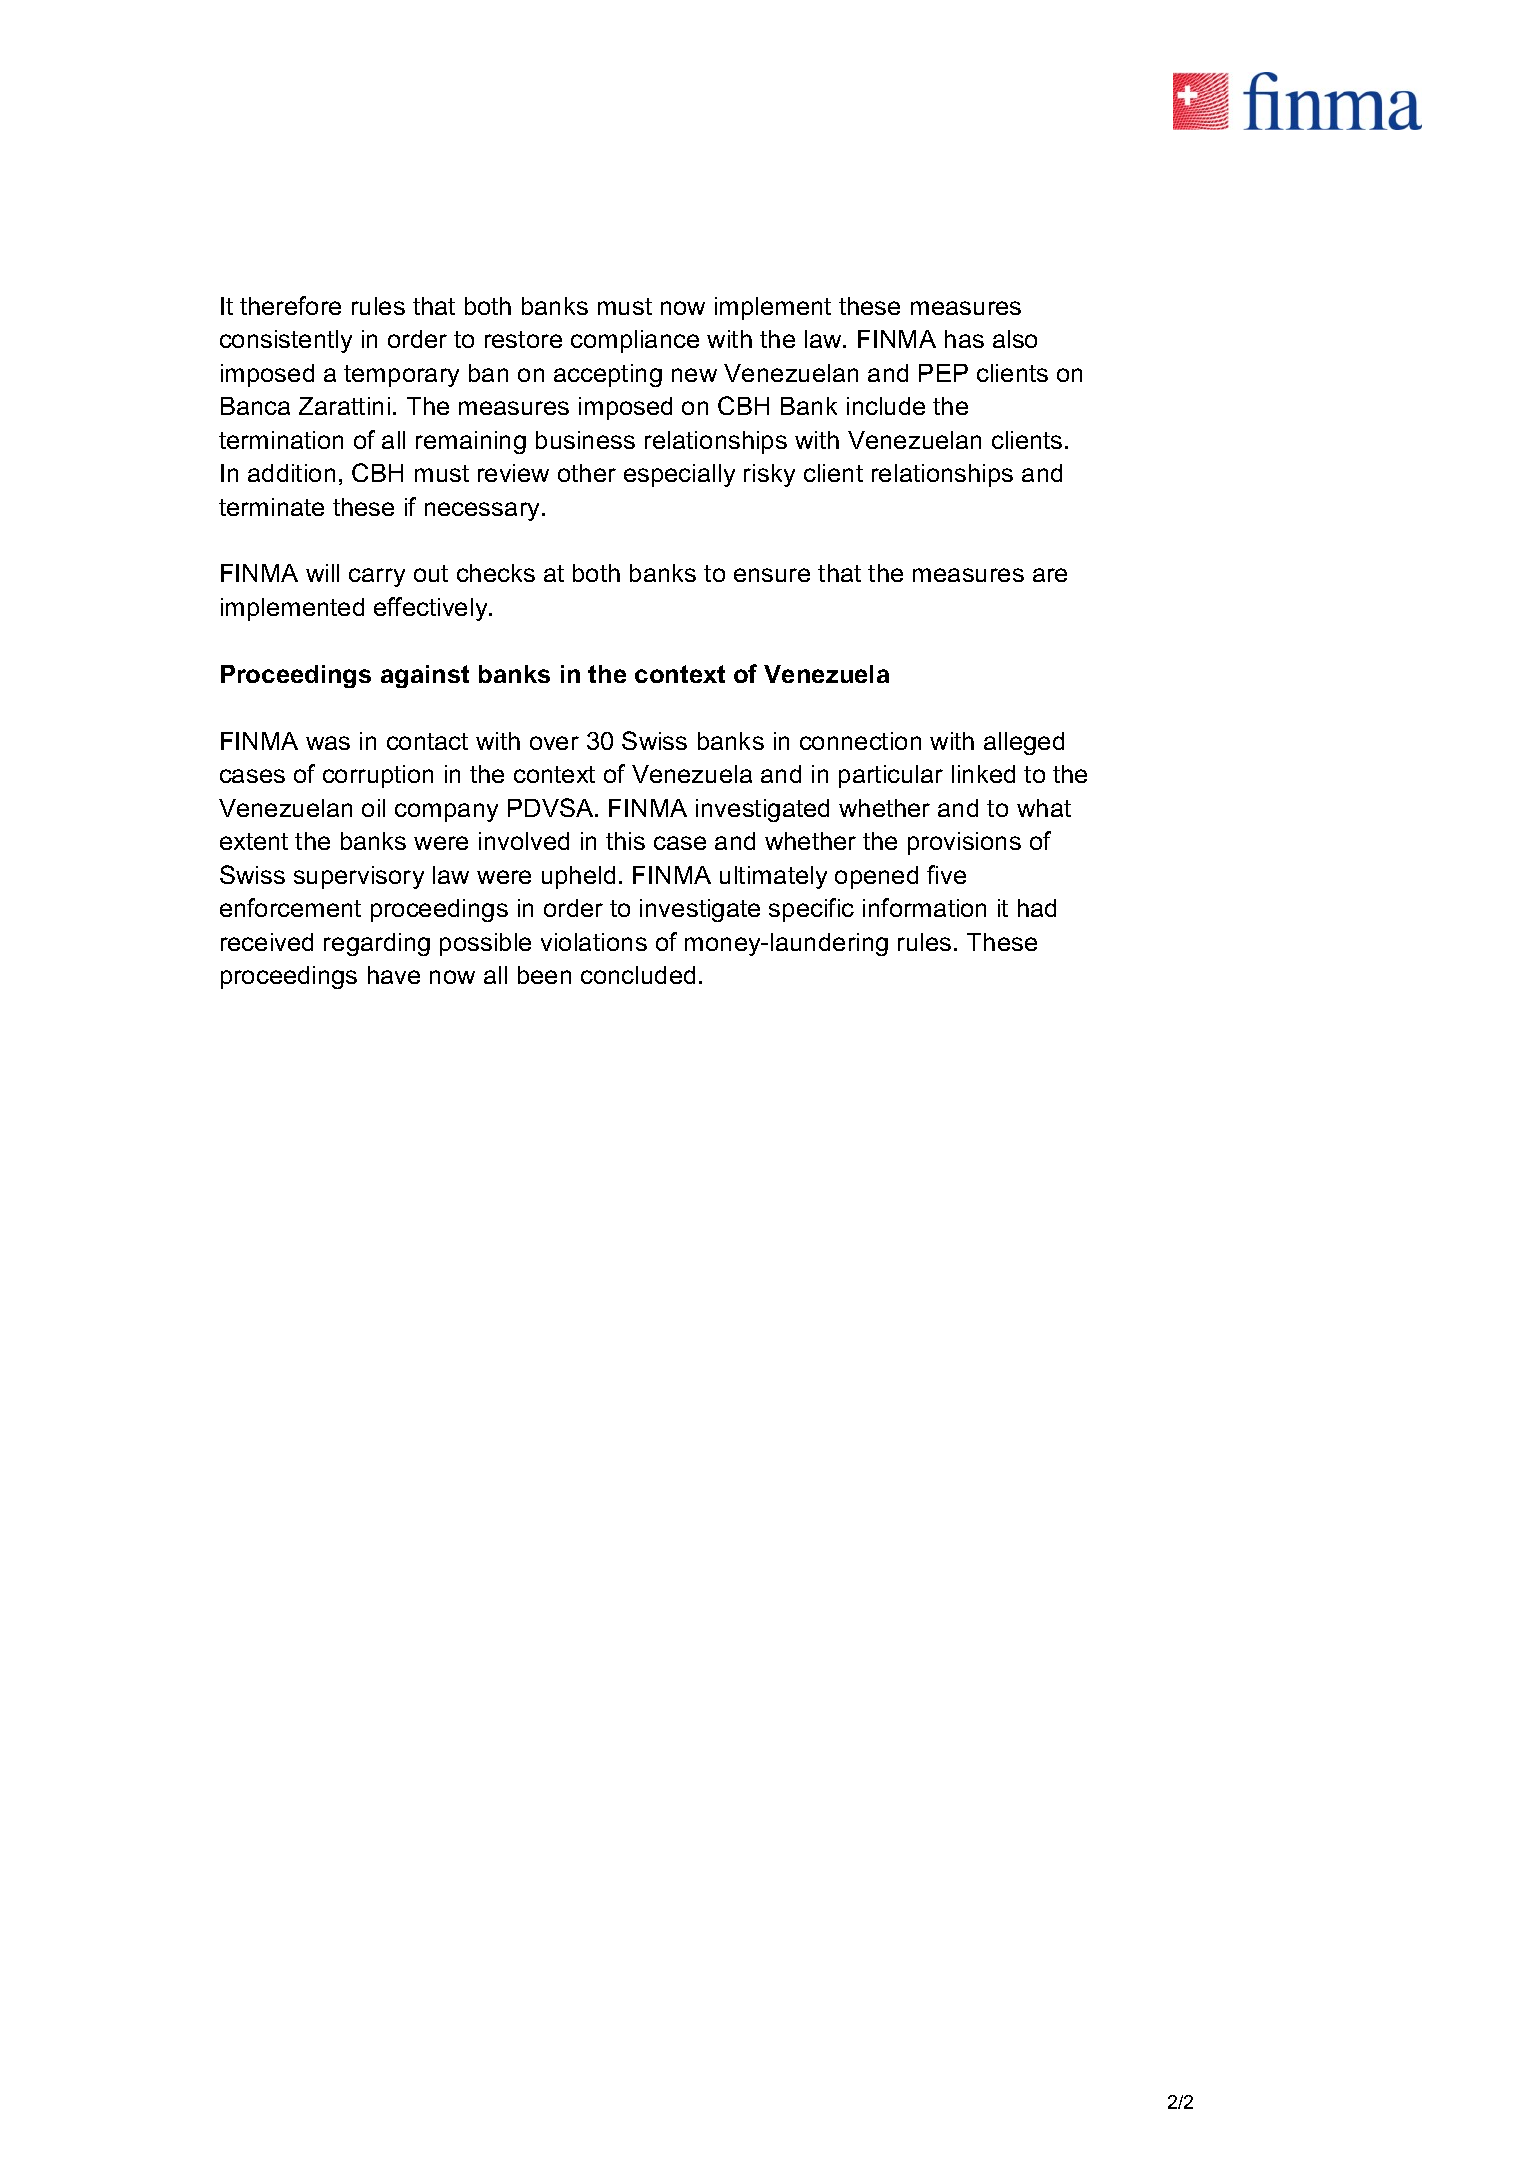 This document has width=1532, height=2167. Describe the element at coordinates (772, 575) in the document. I see `ensure` at that location.
